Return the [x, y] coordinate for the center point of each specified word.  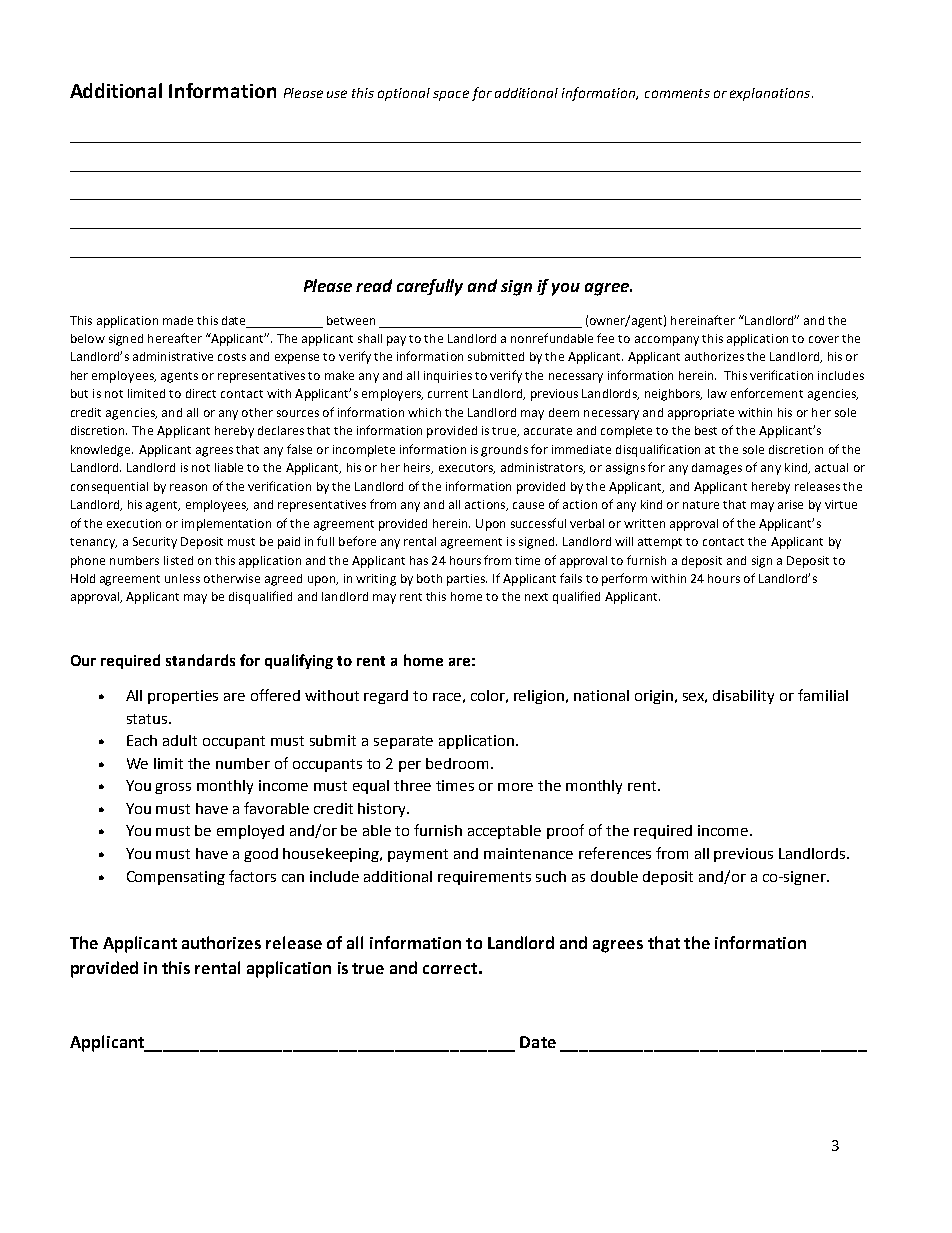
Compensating [176, 878]
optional [404, 94]
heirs [418, 468]
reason [188, 487]
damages [717, 469]
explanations [771, 94]
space [451, 95]
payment [418, 855]
